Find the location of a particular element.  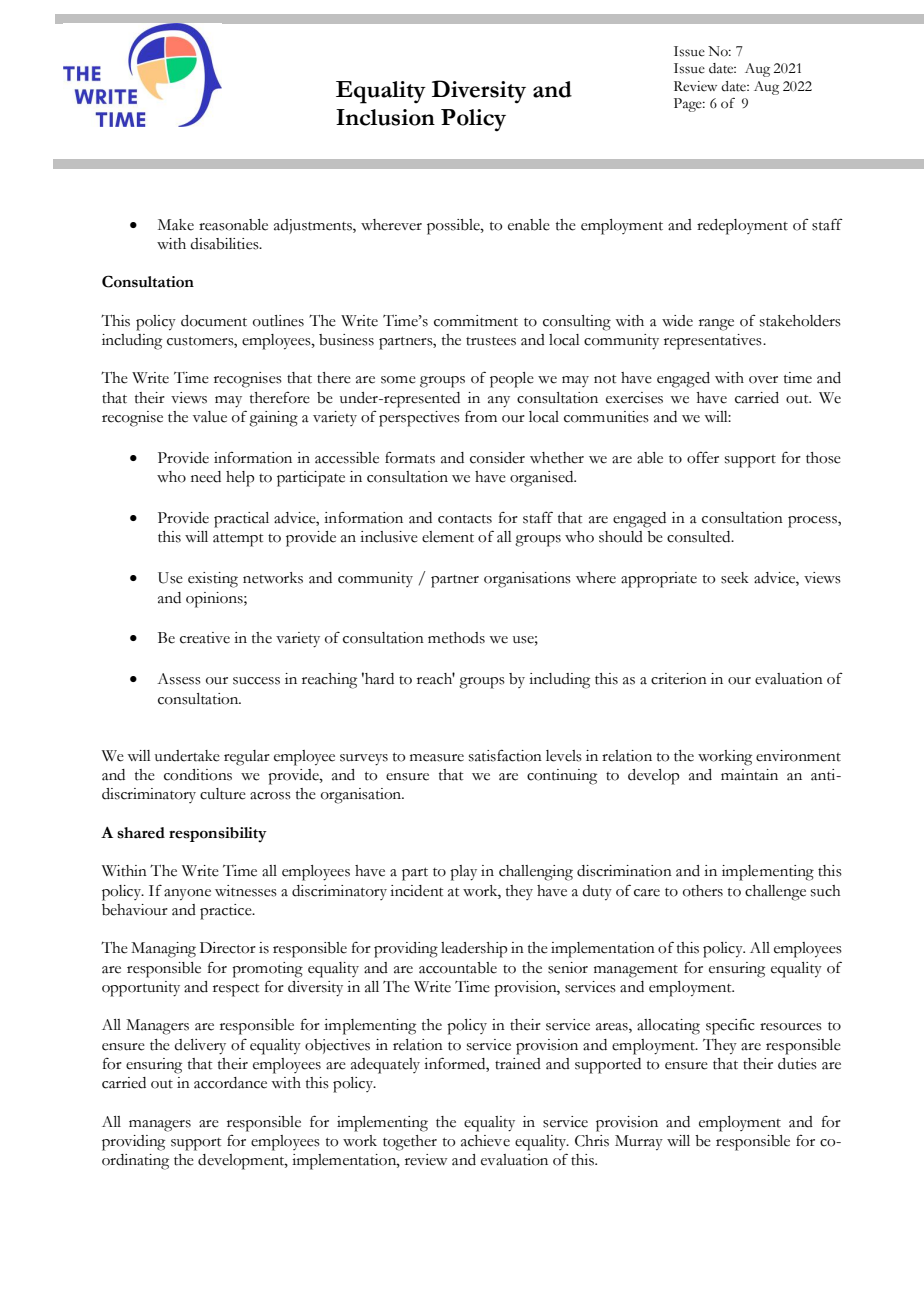

achieve is located at coordinates (485, 1141).
